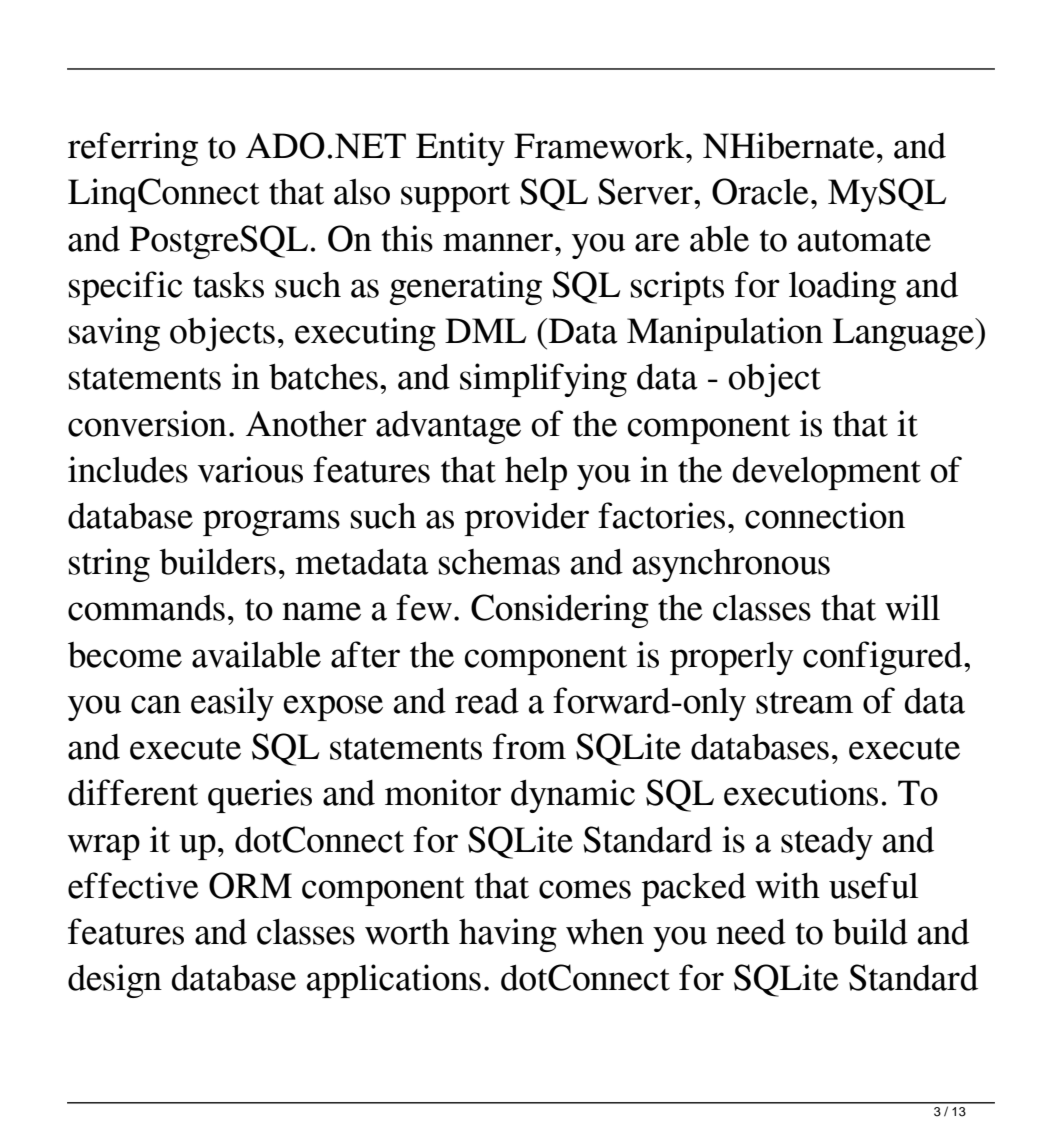  Describe the element at coordinates (109, 565) in the screenshot. I see `string` at that location.
